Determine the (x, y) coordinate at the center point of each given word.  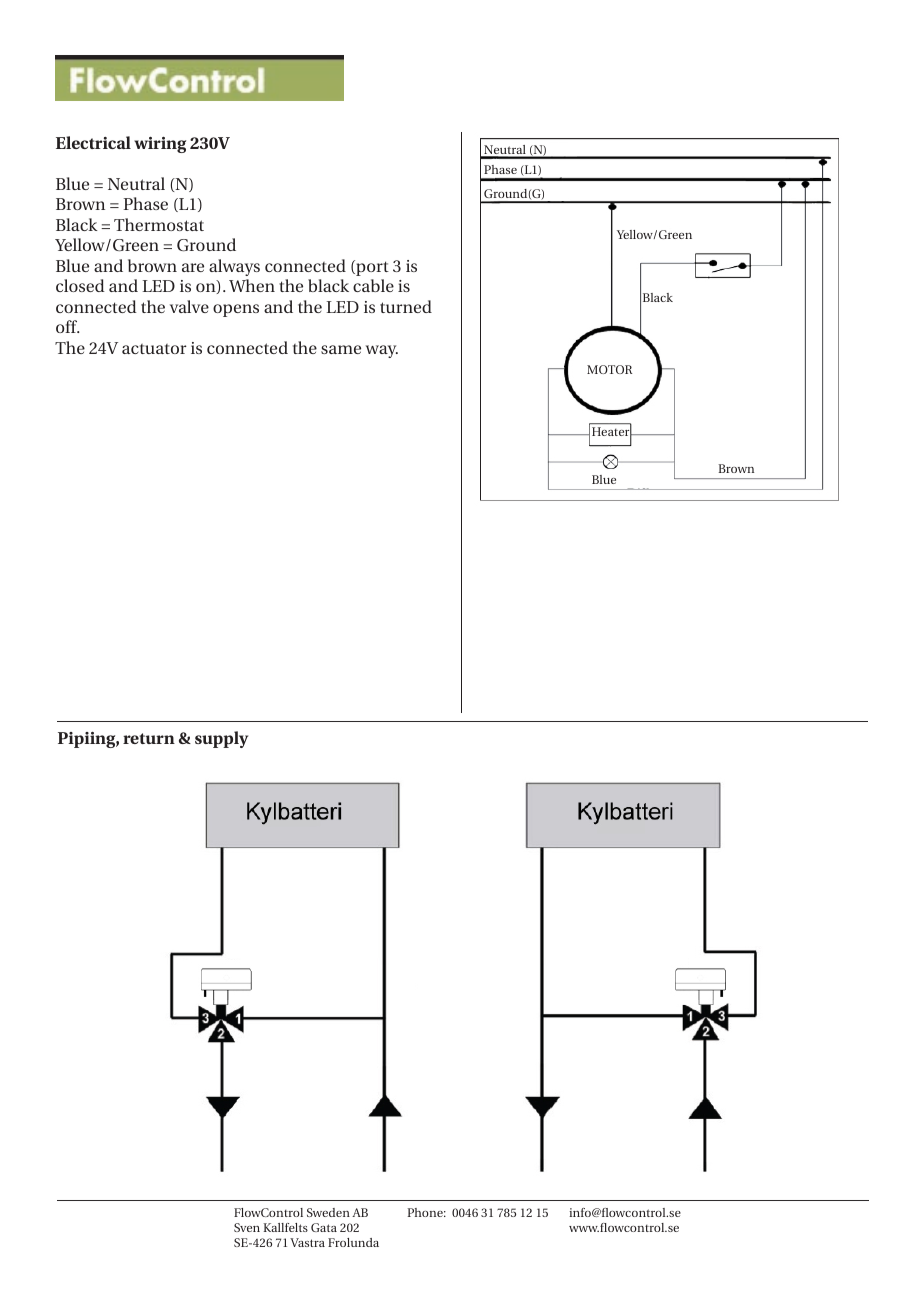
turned (406, 306)
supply (221, 739)
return (149, 738)
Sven (247, 1227)
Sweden (328, 1212)
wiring (160, 145)
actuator (154, 349)
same (341, 349)
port (371, 268)
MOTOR (609, 369)
